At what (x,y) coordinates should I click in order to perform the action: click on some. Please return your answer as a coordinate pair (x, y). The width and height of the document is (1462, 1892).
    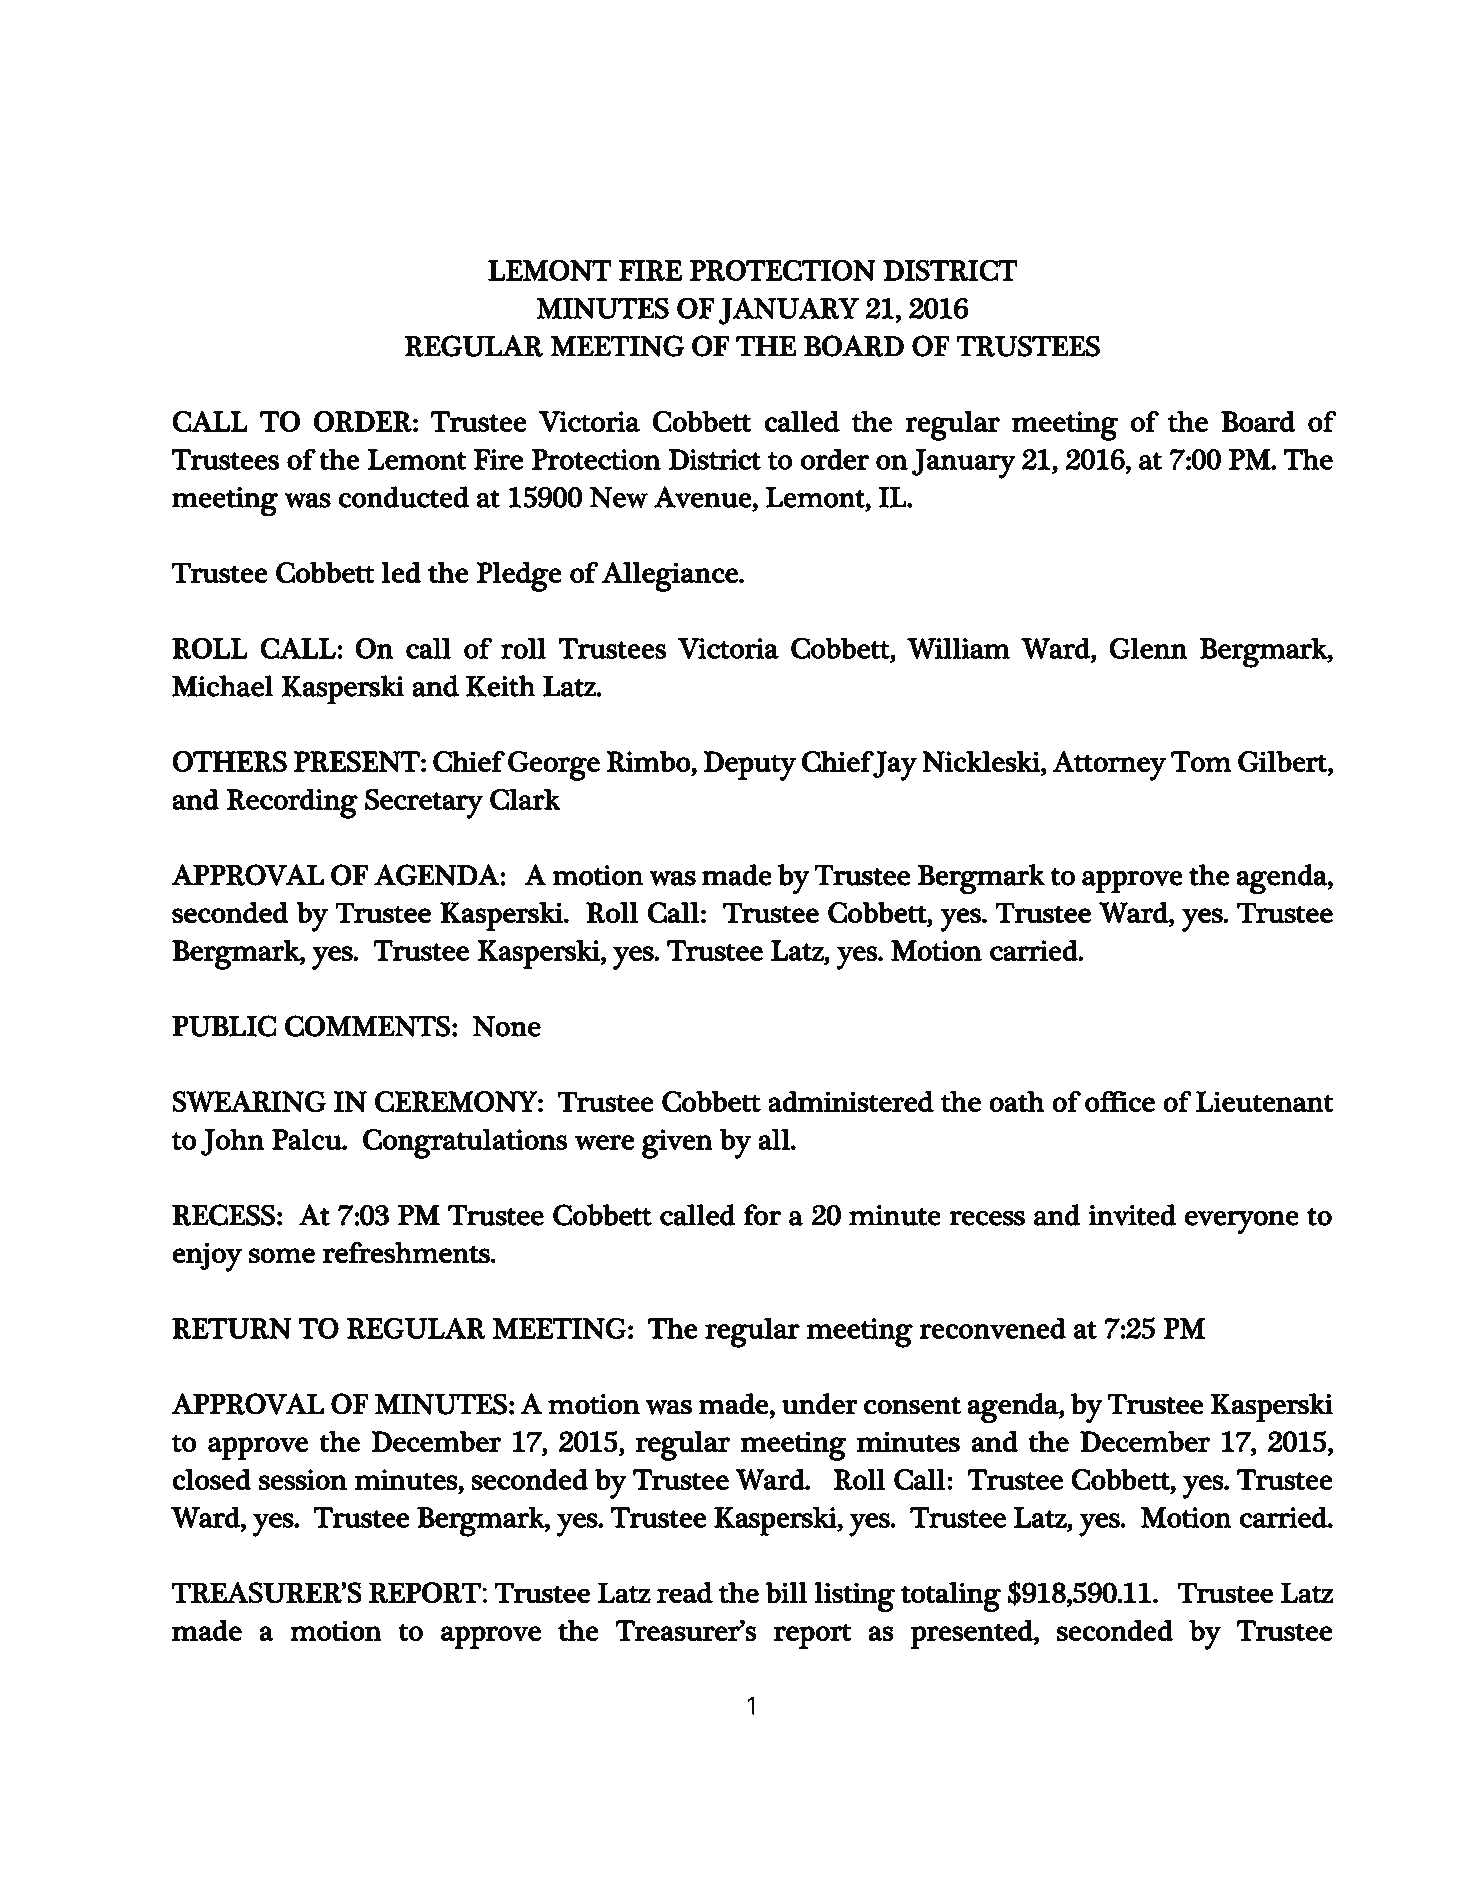
    Looking at the image, I should click on (282, 1255).
